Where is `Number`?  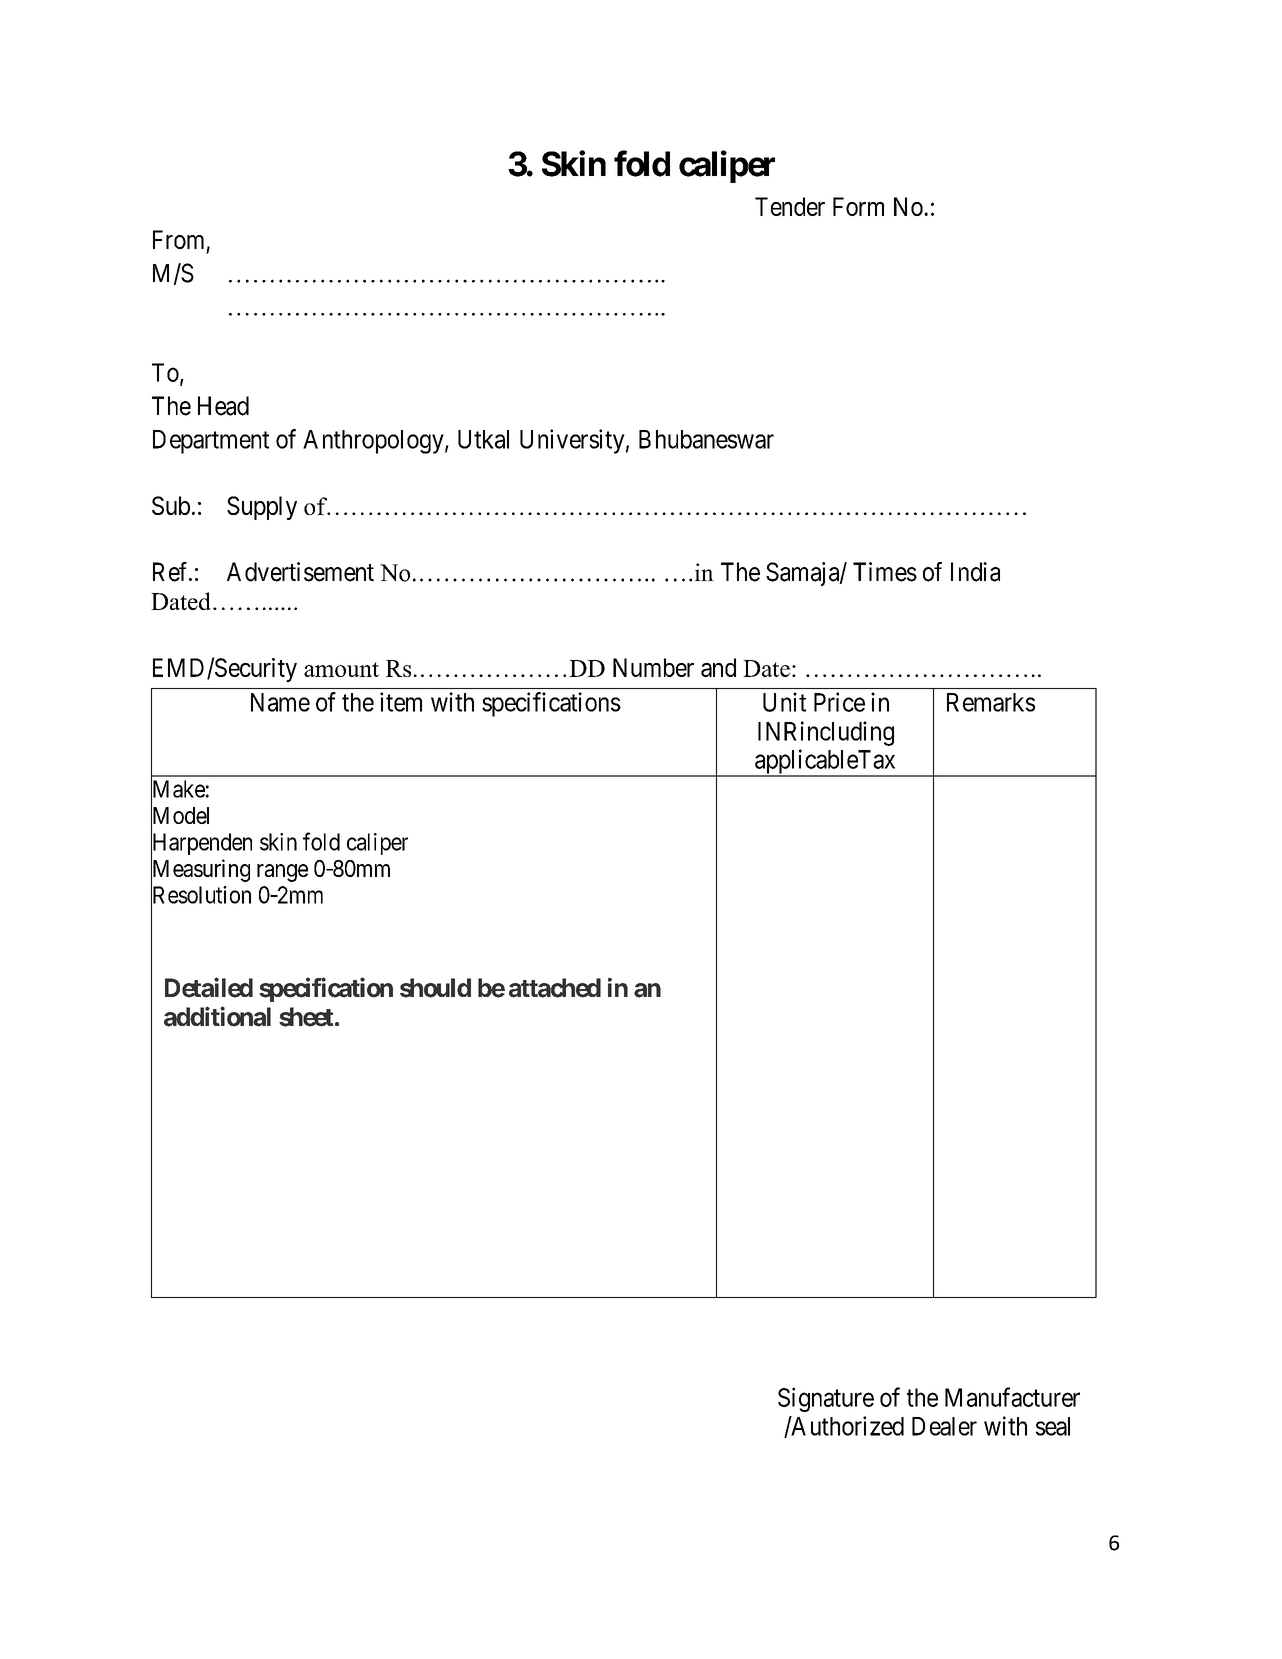
Number is located at coordinates (653, 667).
